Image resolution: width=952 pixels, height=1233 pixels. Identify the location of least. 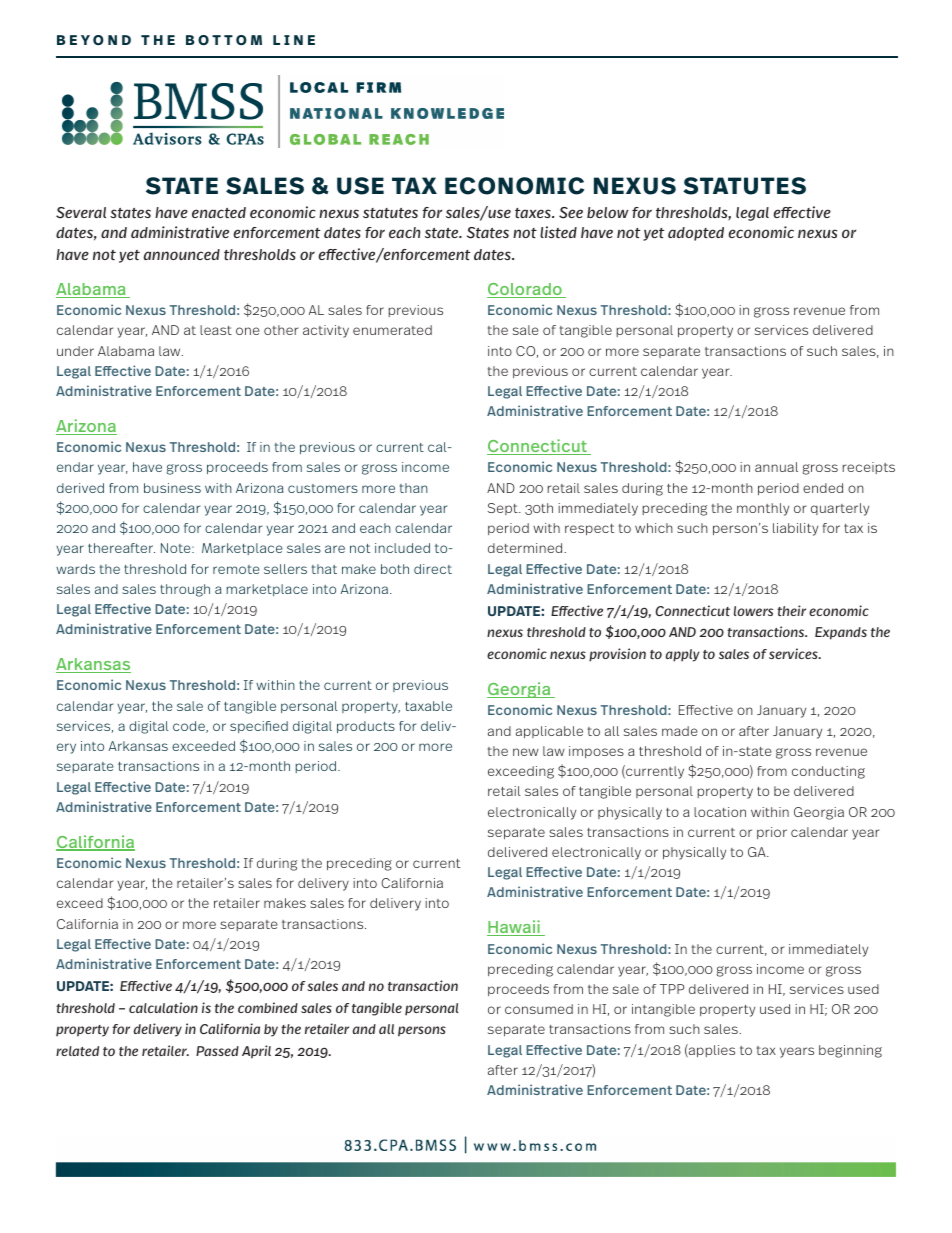
(216, 330).
